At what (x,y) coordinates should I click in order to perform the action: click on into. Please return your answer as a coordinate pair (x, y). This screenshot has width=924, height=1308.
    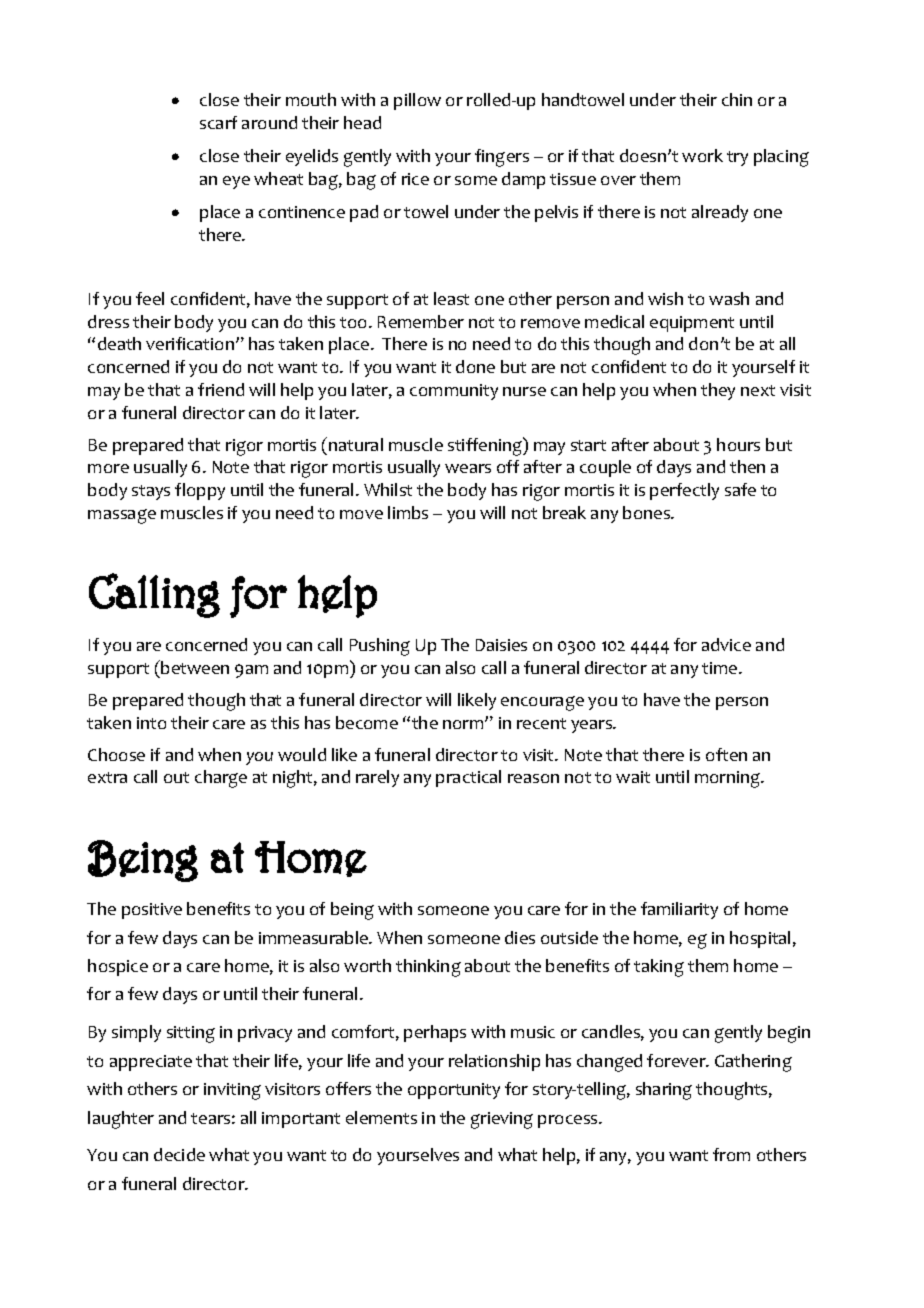
    Looking at the image, I should click on (151, 723).
